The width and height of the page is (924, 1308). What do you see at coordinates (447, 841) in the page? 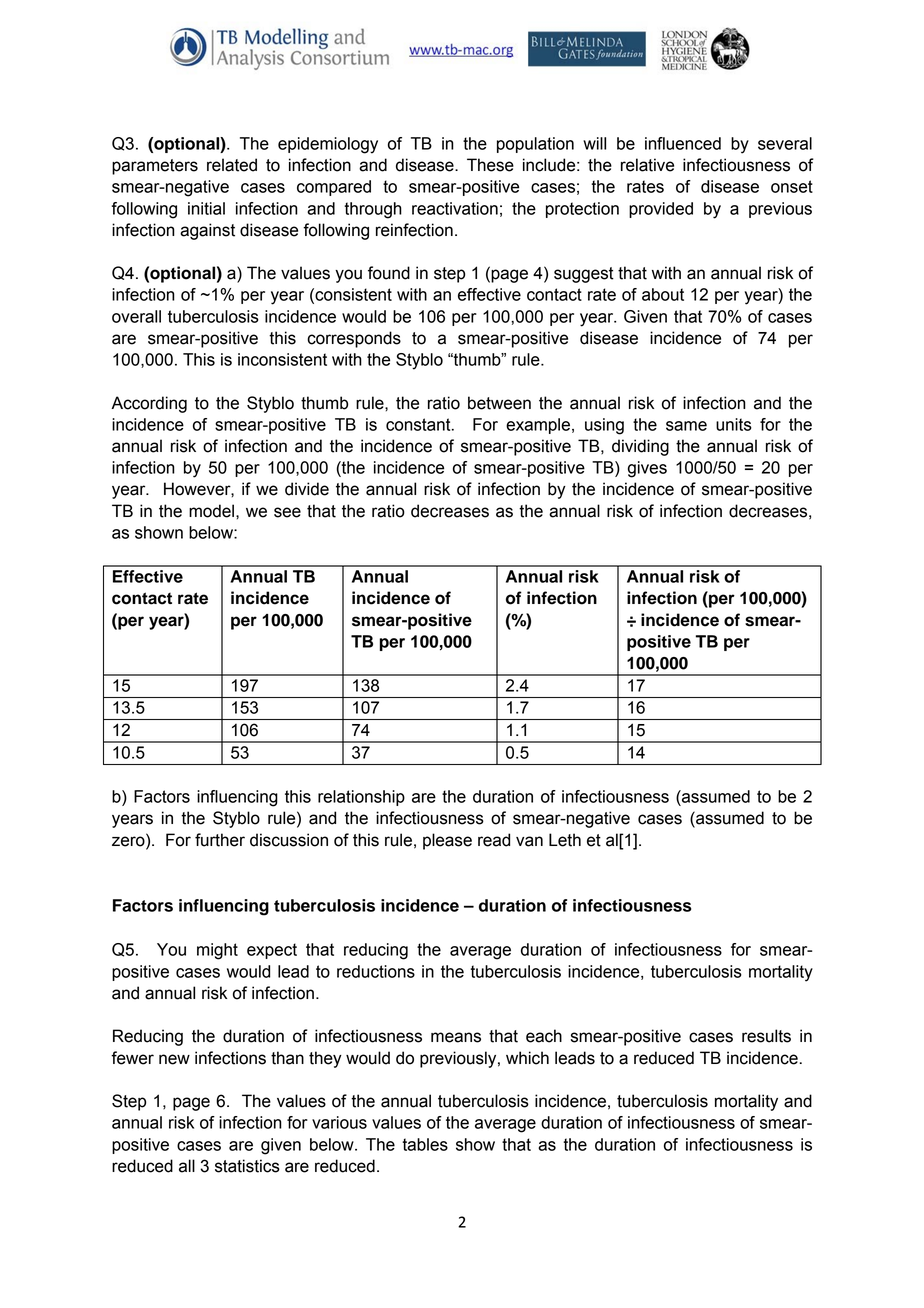
I see `please` at bounding box center [447, 841].
